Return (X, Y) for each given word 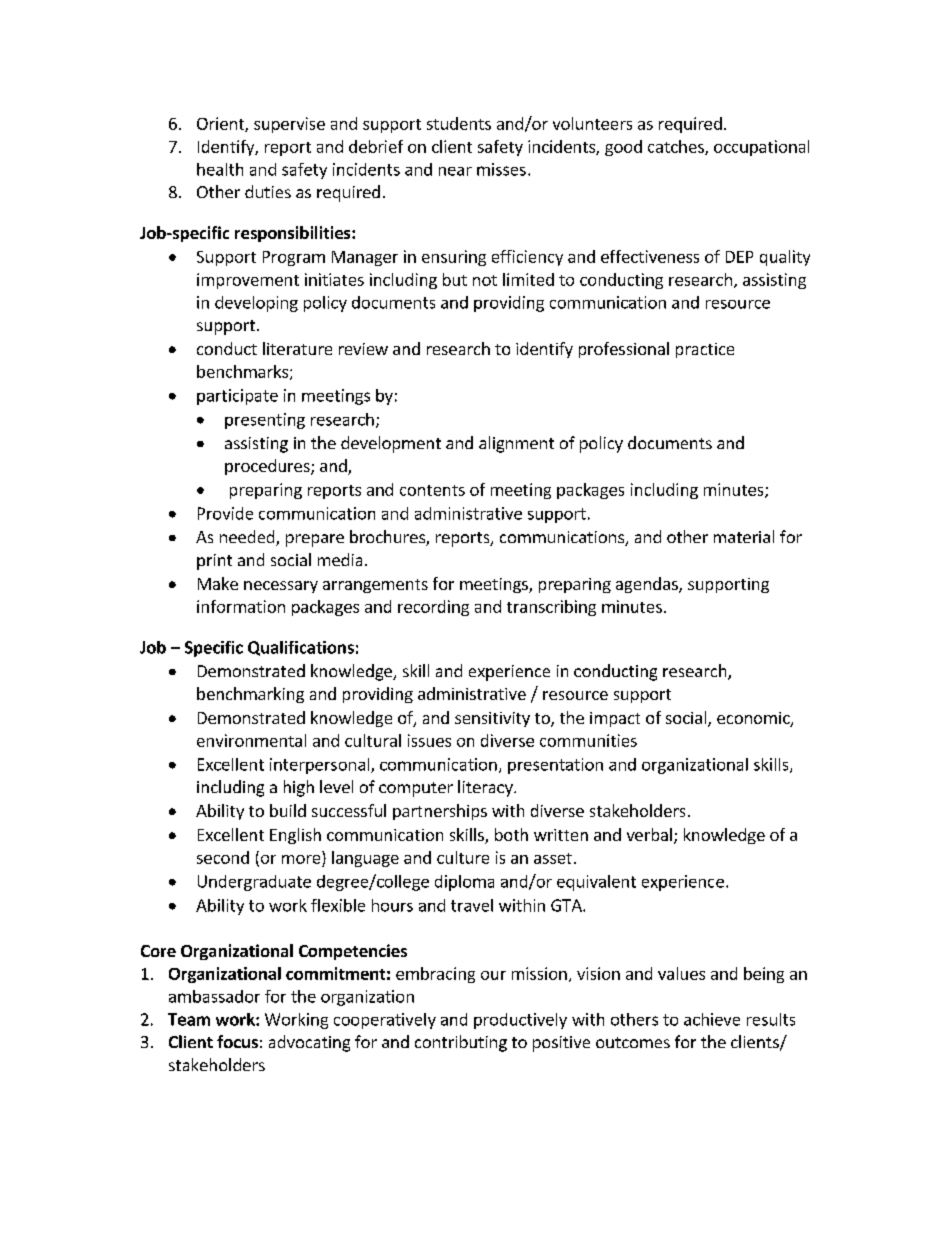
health (220, 169)
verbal (649, 834)
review (363, 349)
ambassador (214, 996)
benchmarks (242, 371)
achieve (712, 1019)
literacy (486, 788)
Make (218, 583)
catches (677, 147)
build (288, 810)
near (455, 171)
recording (433, 608)
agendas (648, 585)
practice (705, 350)
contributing (461, 1043)
